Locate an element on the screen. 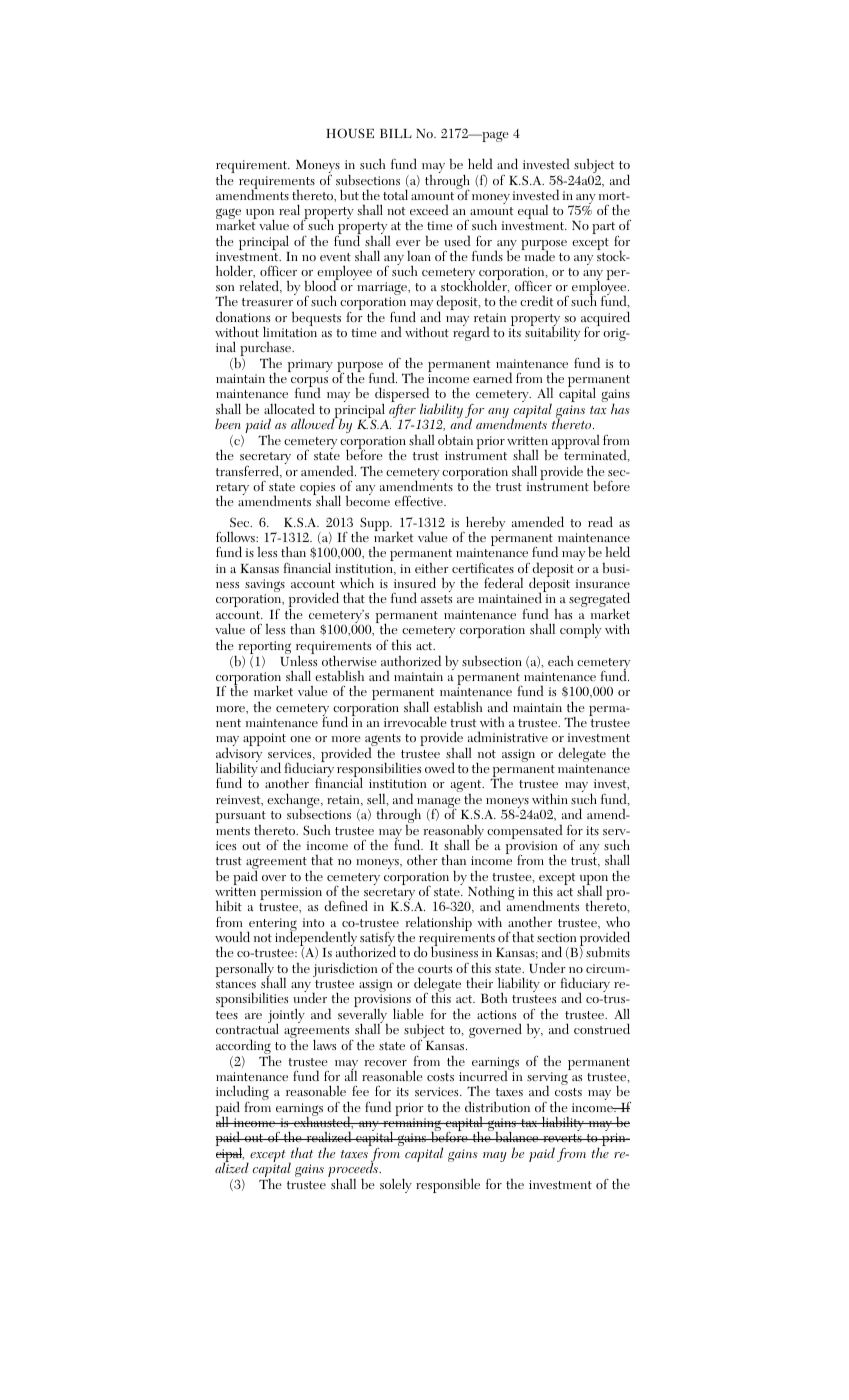 Image resolution: width=849 pixels, height=1400 pixels. equal is located at coordinates (533, 212).
